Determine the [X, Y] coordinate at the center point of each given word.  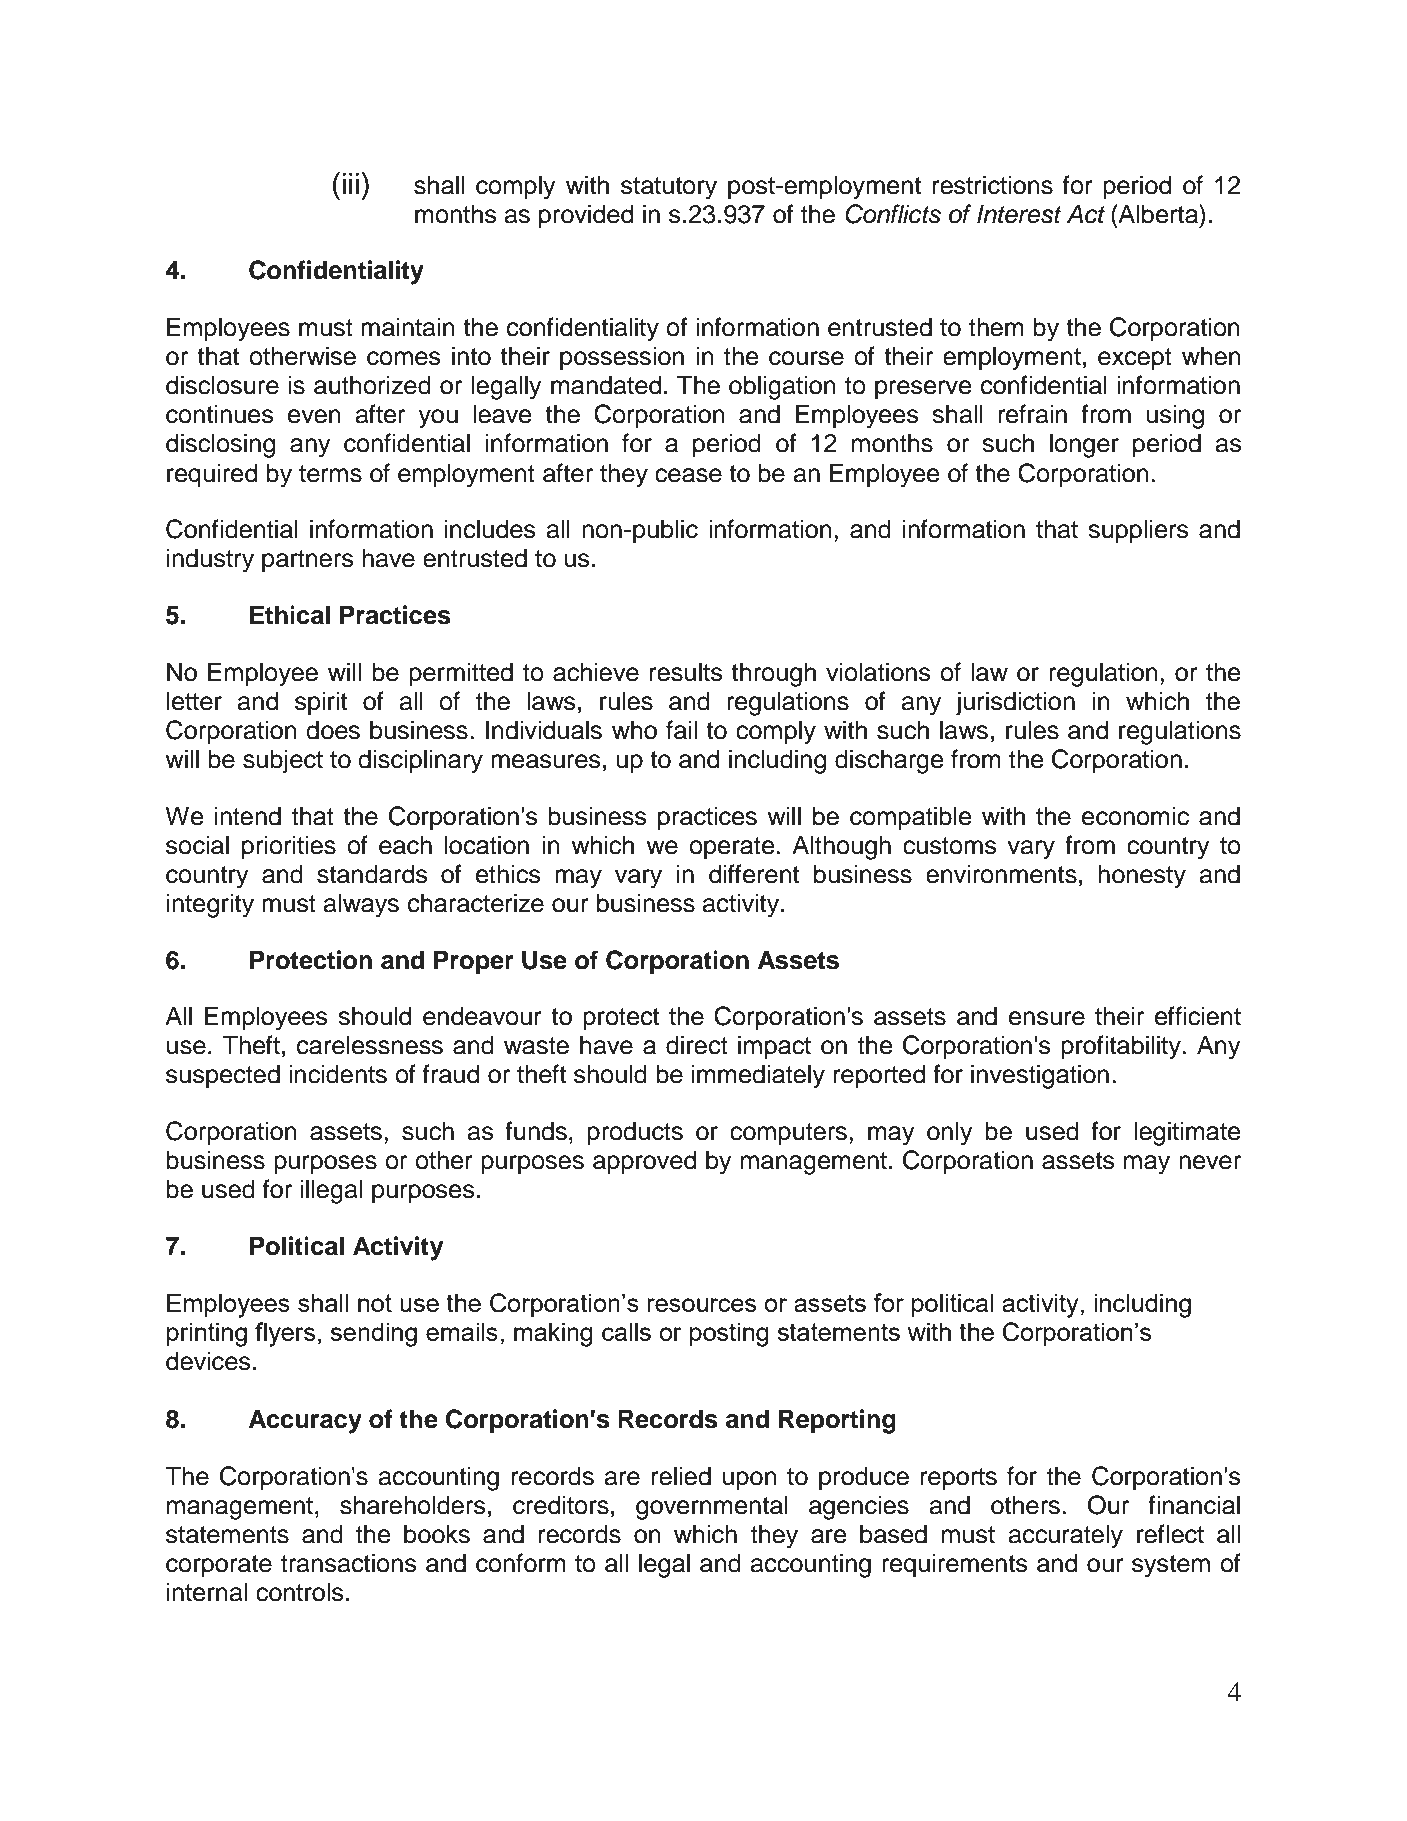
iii [351, 183]
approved [644, 1162]
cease [688, 475]
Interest [1019, 214]
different [754, 874]
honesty [1142, 876]
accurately [1066, 1536]
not [375, 1303]
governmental [712, 1507]
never [1210, 1162]
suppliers [1138, 531]
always [361, 905]
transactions [349, 1563]
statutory [669, 188]
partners [308, 561]
